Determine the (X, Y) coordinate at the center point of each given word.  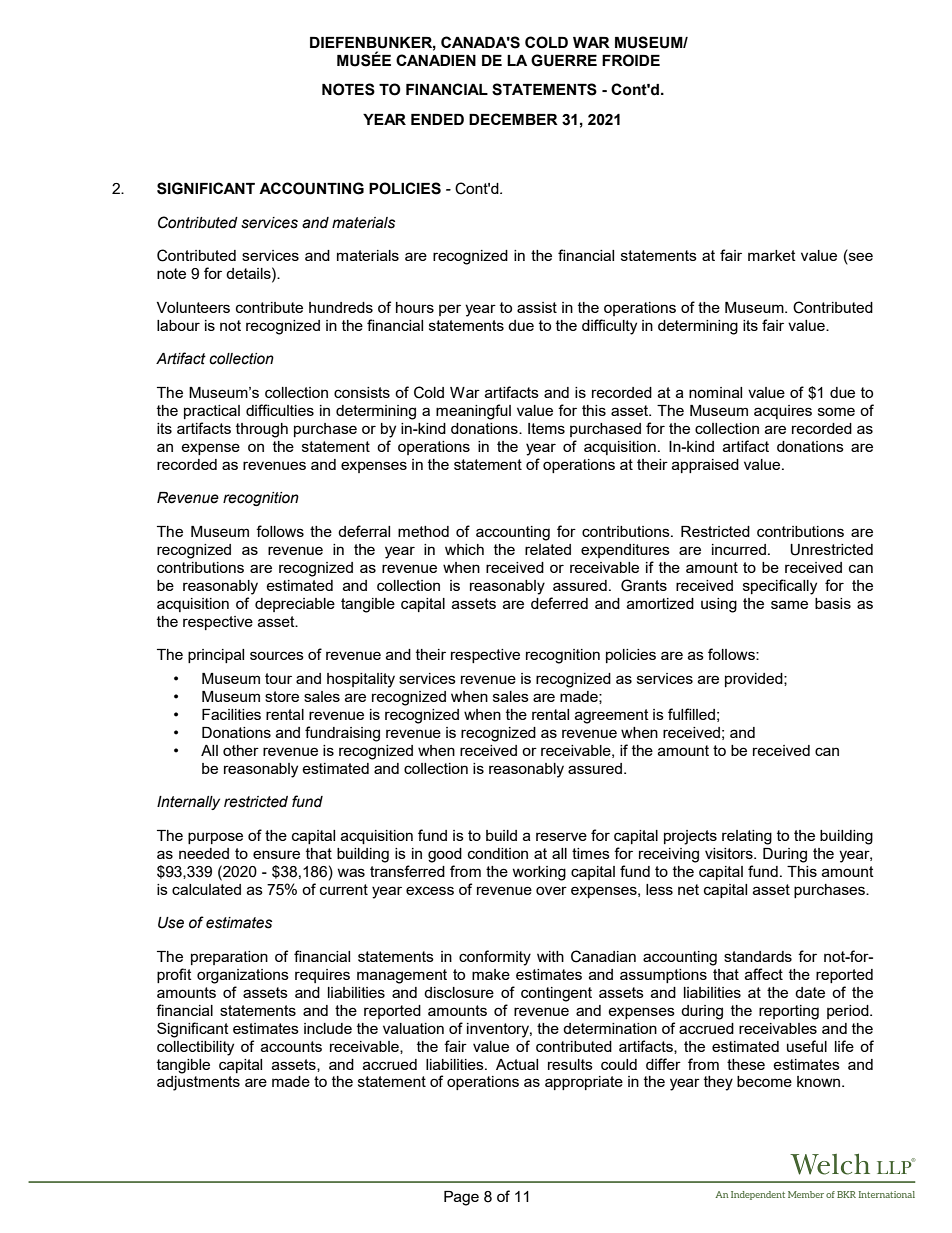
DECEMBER (513, 119)
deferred (559, 603)
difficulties (280, 410)
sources (277, 655)
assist (537, 307)
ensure (276, 854)
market (772, 255)
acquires (783, 412)
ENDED (437, 119)
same (789, 604)
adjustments (198, 1083)
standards (758, 956)
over (551, 890)
